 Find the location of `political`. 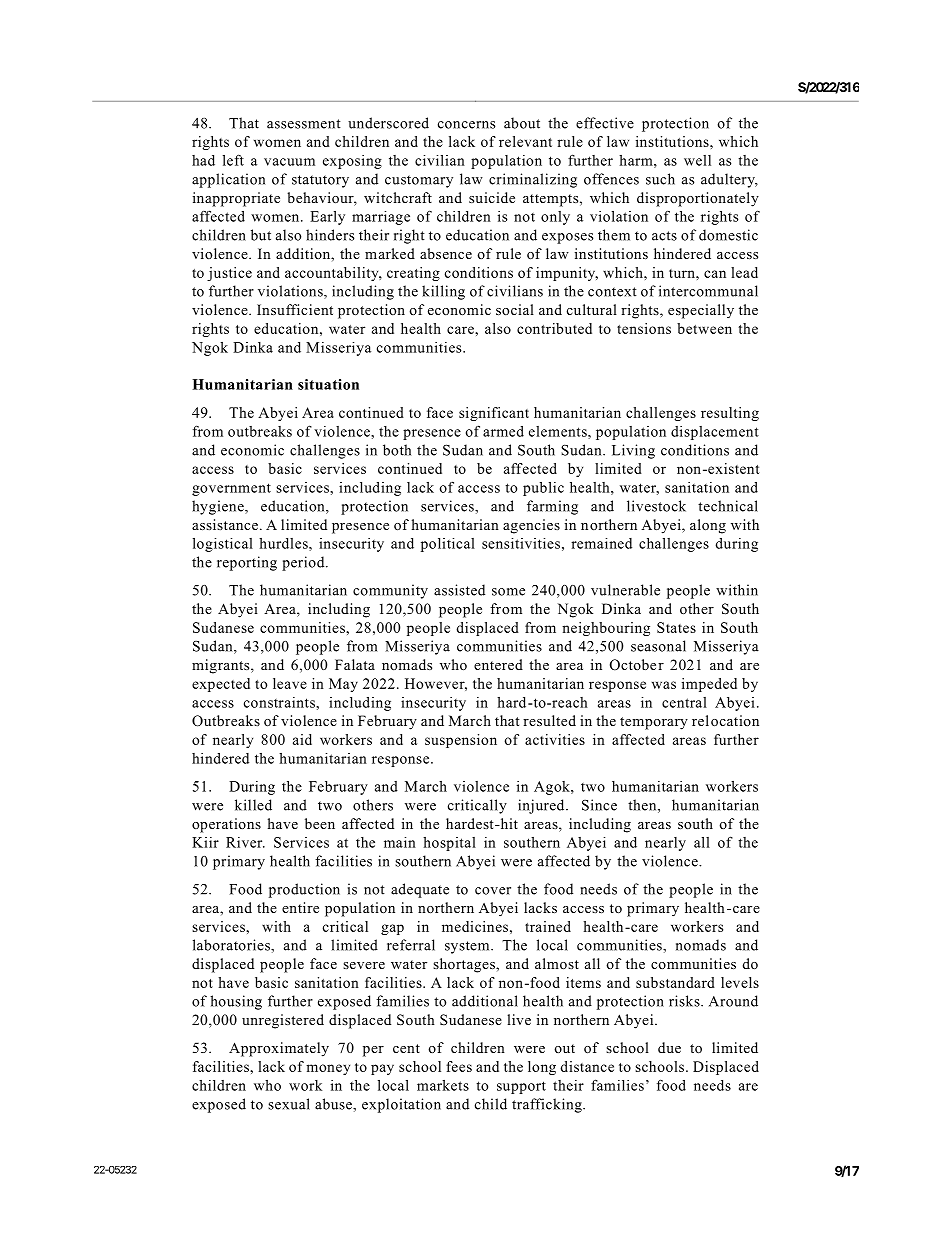

political is located at coordinates (448, 545).
